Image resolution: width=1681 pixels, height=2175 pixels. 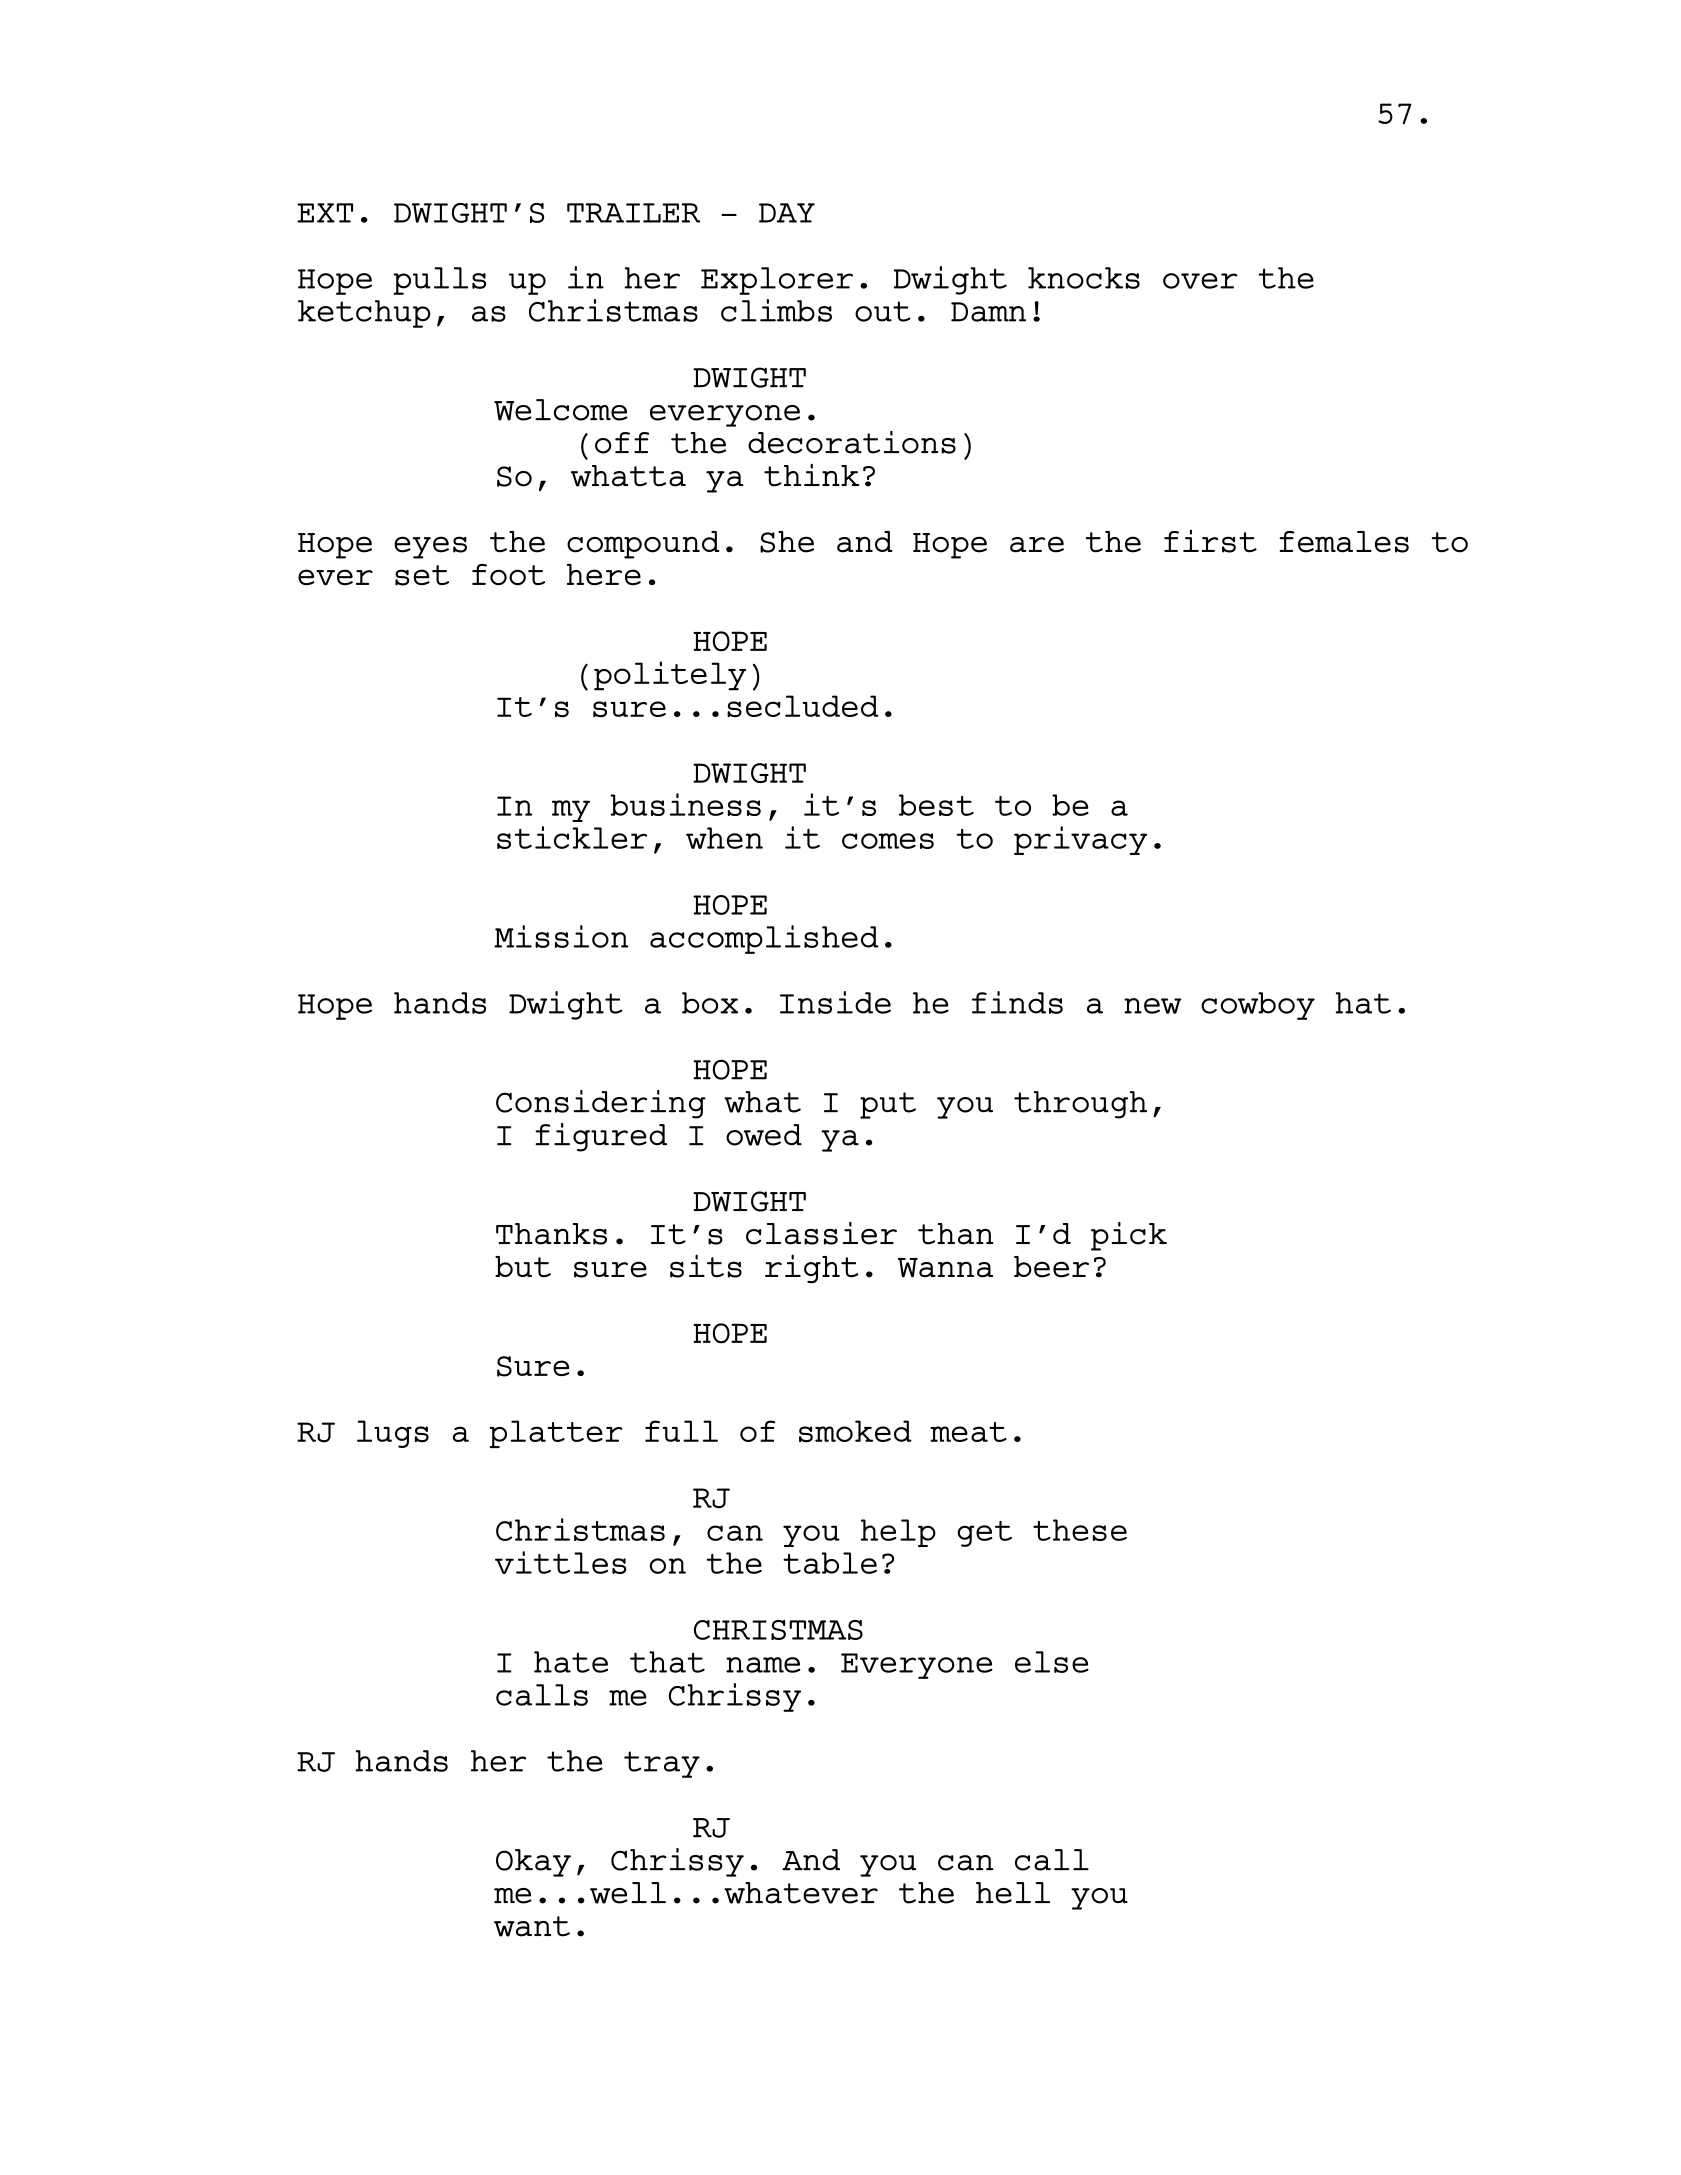 What do you see at coordinates (936, 805) in the image?
I see `best` at bounding box center [936, 805].
